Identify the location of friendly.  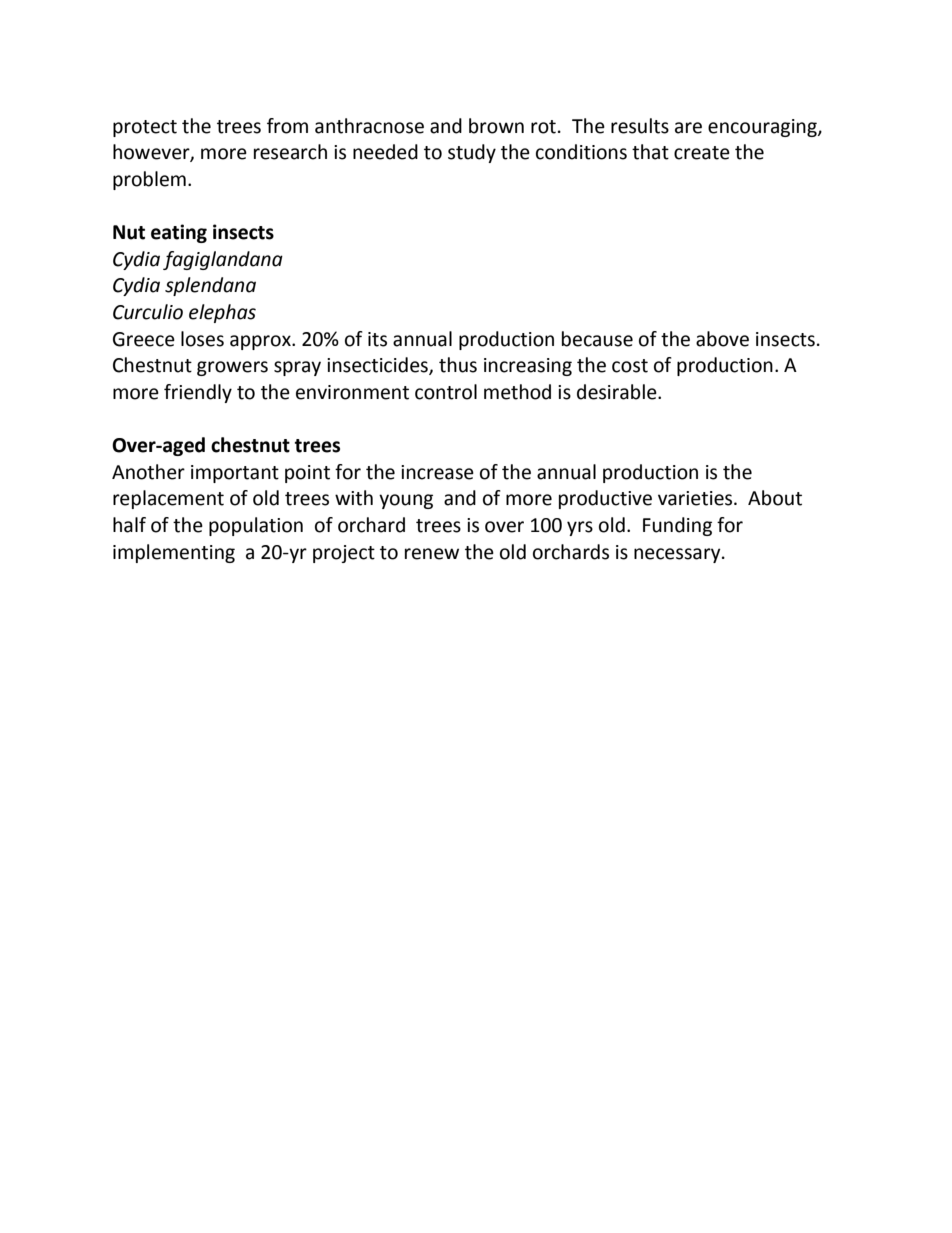
(198, 393).
